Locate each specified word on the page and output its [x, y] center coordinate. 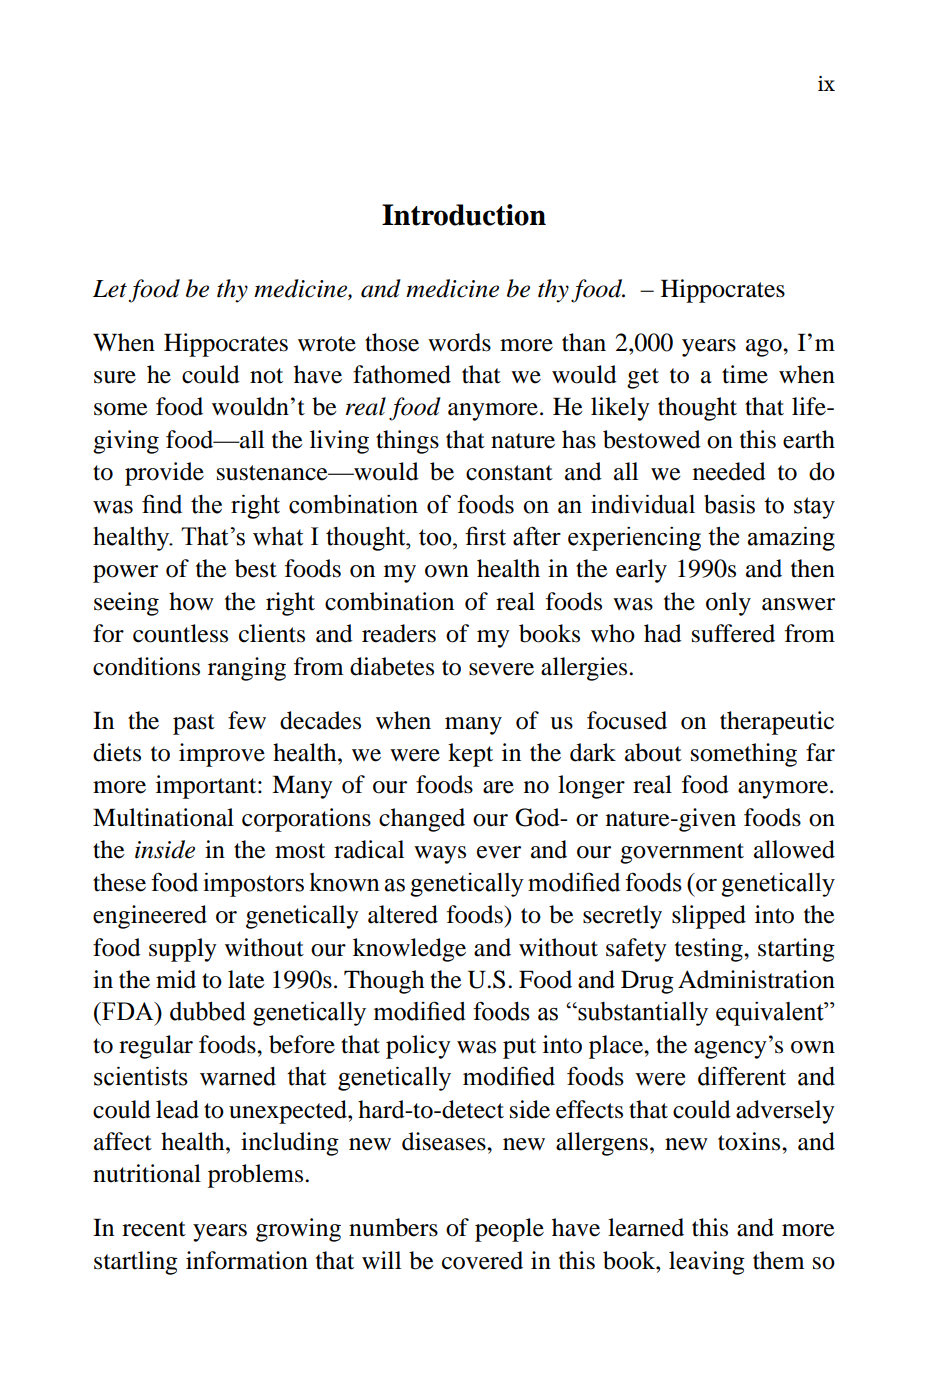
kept [470, 755]
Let [110, 289]
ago [765, 348]
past [194, 724]
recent [154, 1229]
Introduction [464, 215]
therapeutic [777, 723]
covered [482, 1260]
